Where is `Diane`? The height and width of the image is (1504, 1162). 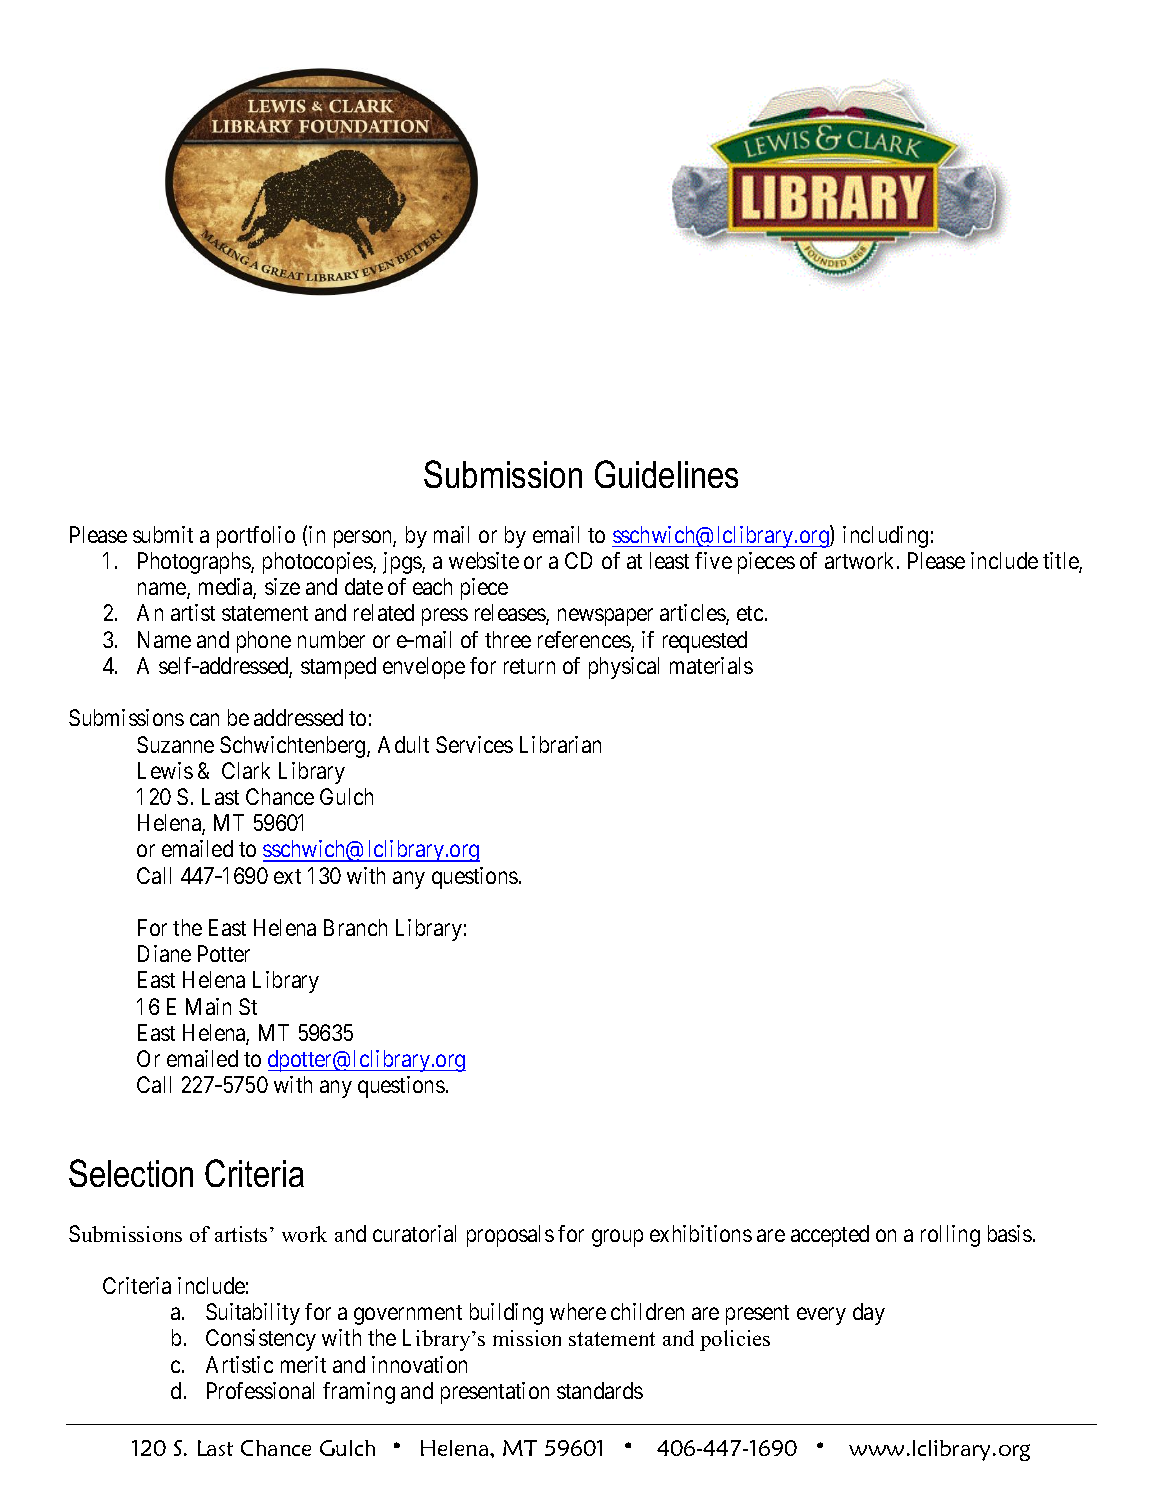 Diane is located at coordinates (164, 953).
